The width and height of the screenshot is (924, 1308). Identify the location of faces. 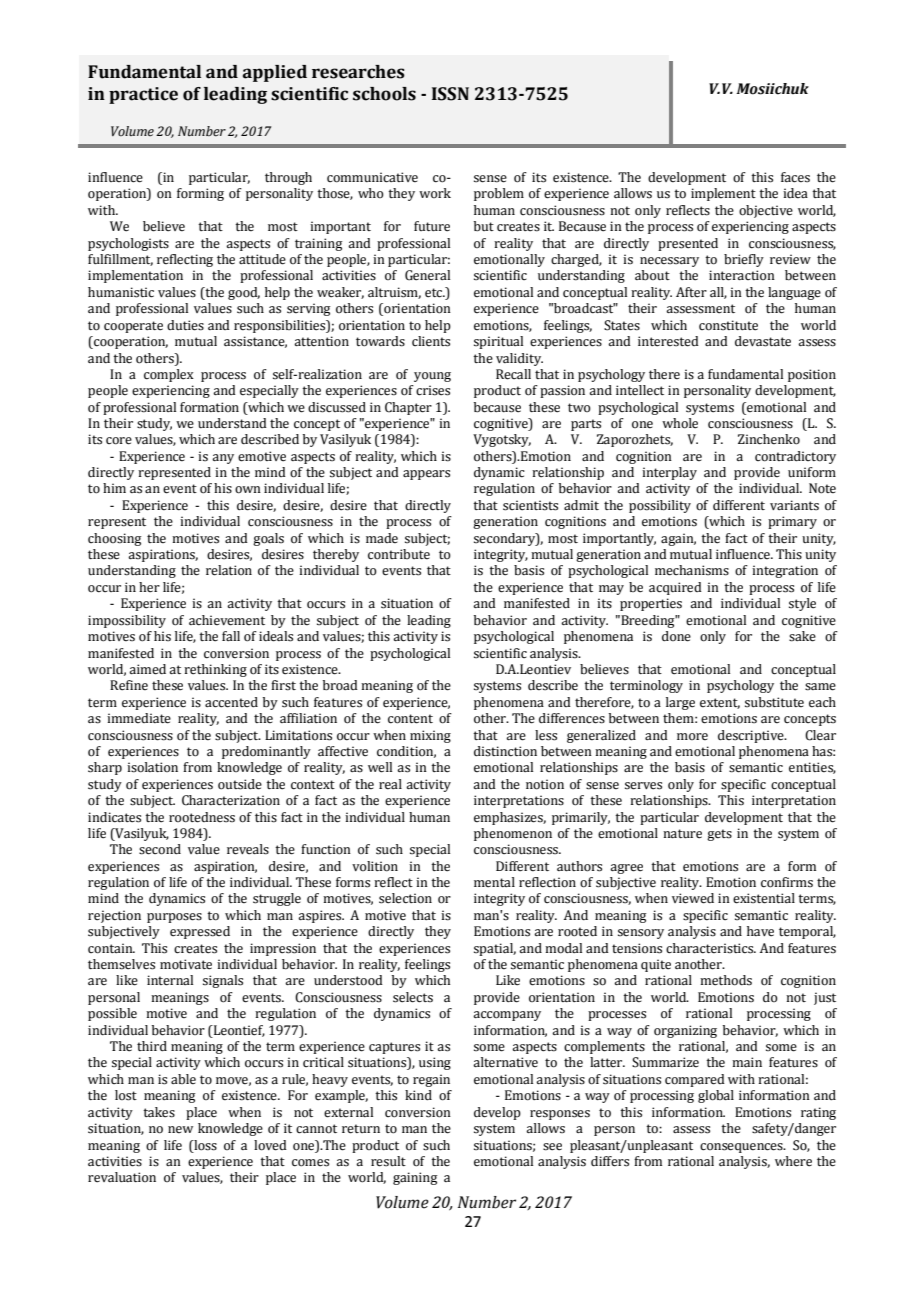
(795, 177).
